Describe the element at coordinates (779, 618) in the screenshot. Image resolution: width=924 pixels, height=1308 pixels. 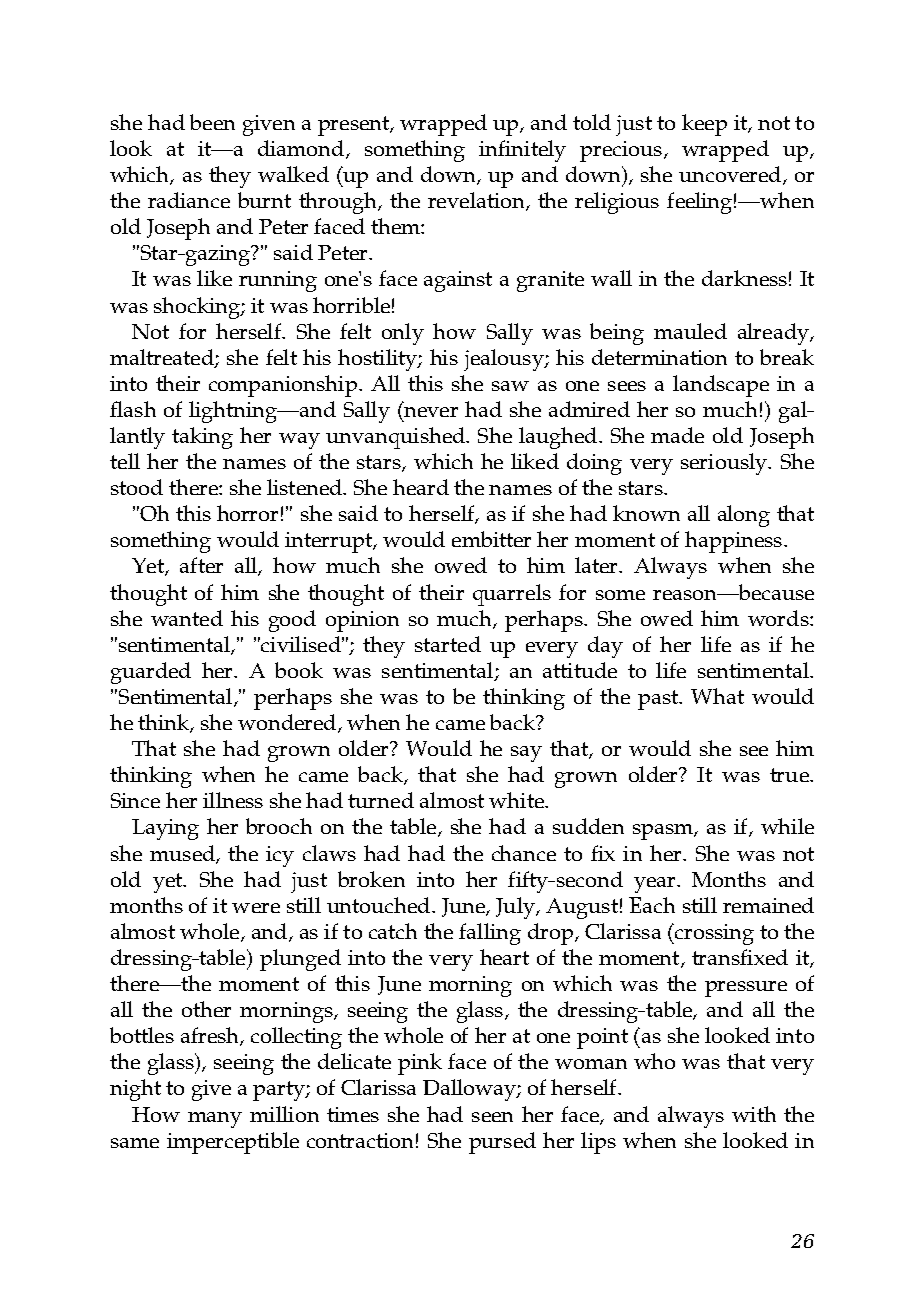
I see `words` at that location.
